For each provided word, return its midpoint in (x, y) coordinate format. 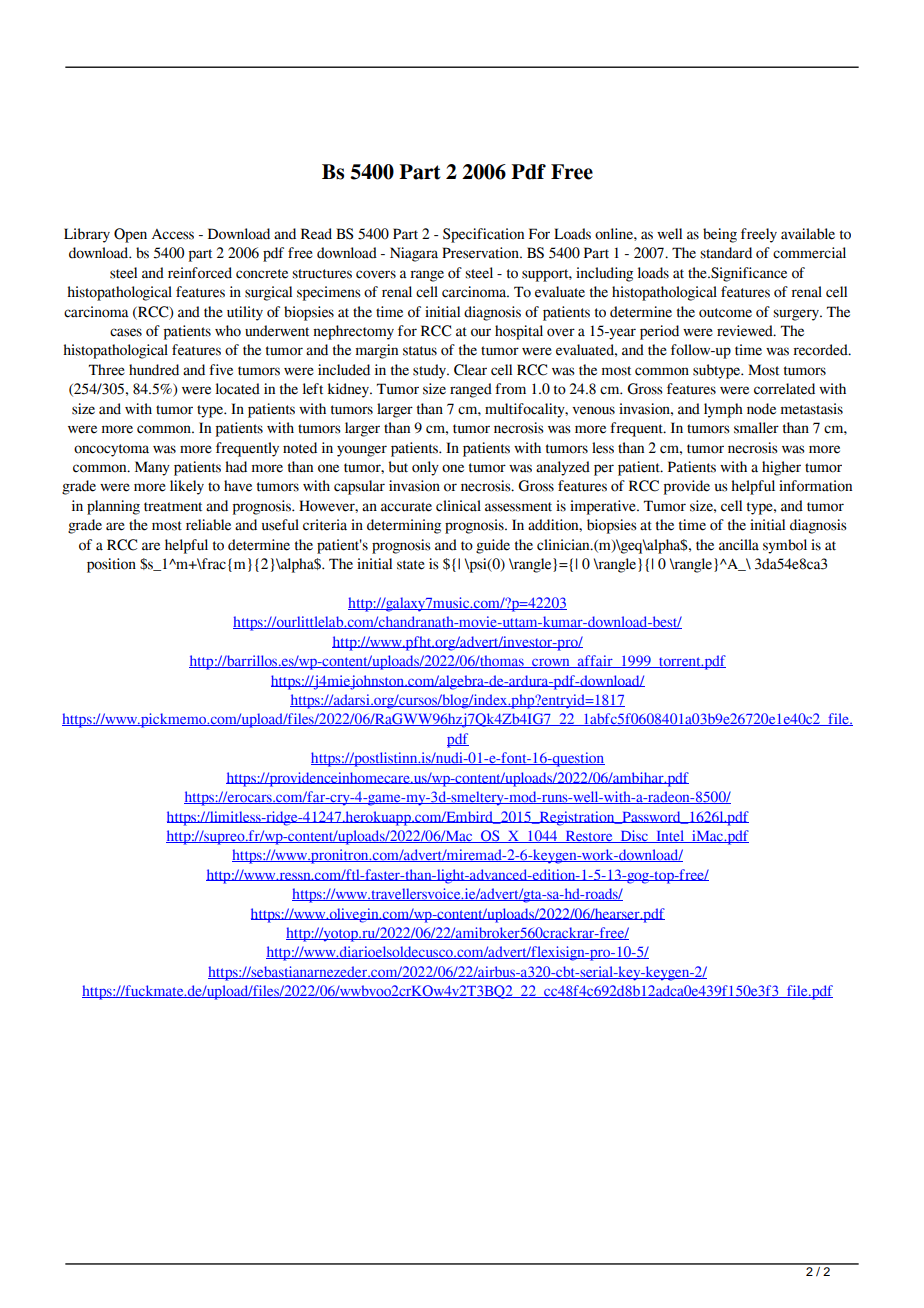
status (420, 351)
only (425, 468)
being (720, 235)
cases (126, 332)
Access (173, 234)
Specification (483, 235)
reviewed (746, 331)
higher (781, 468)
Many (152, 468)
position (111, 565)
